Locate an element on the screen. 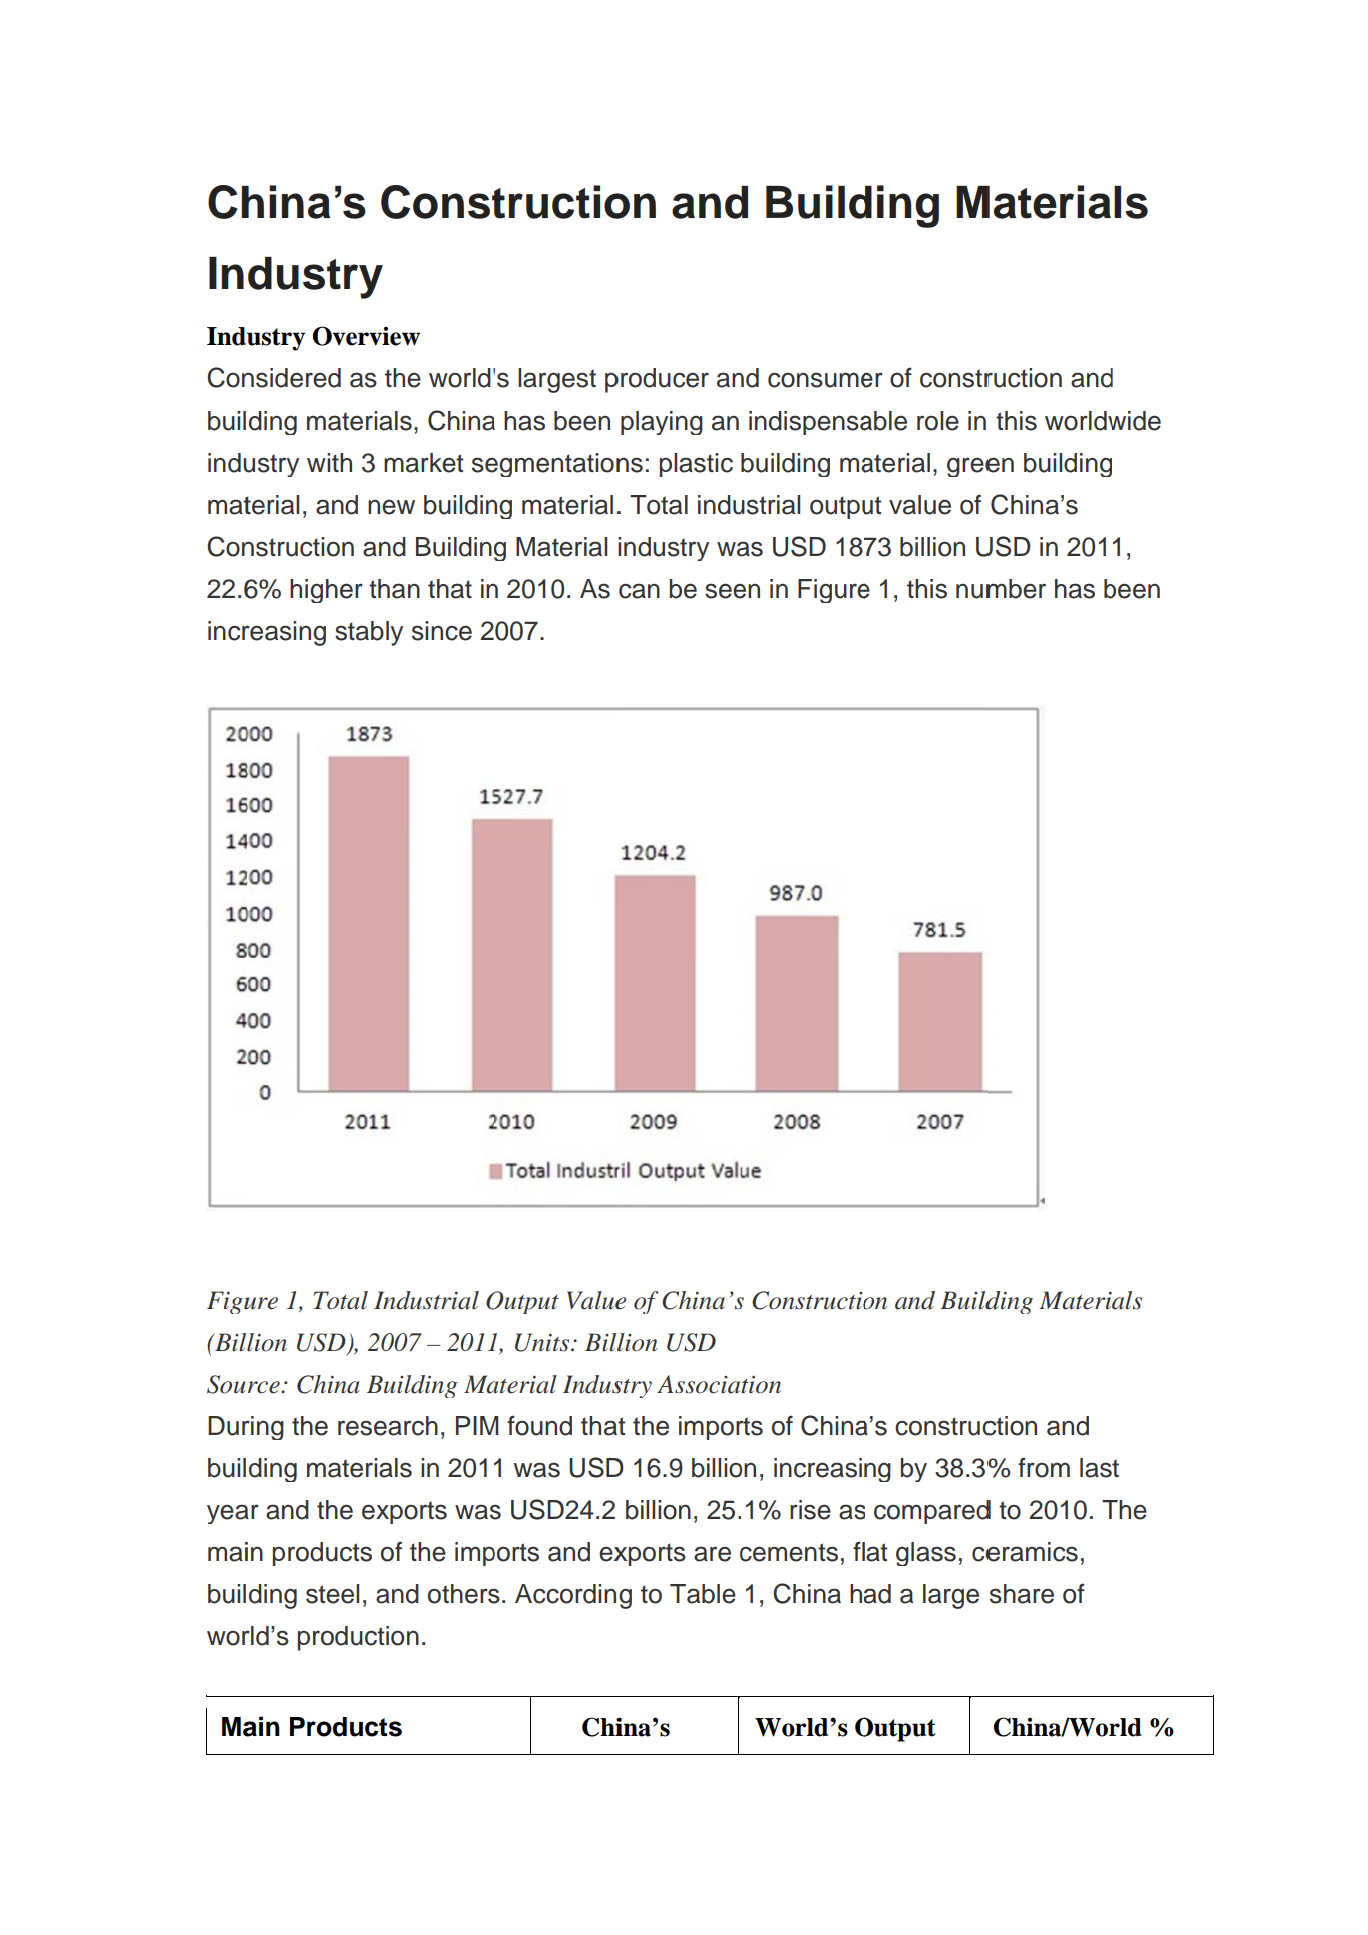 The width and height of the screenshot is (1368, 1935). with is located at coordinates (329, 462).
